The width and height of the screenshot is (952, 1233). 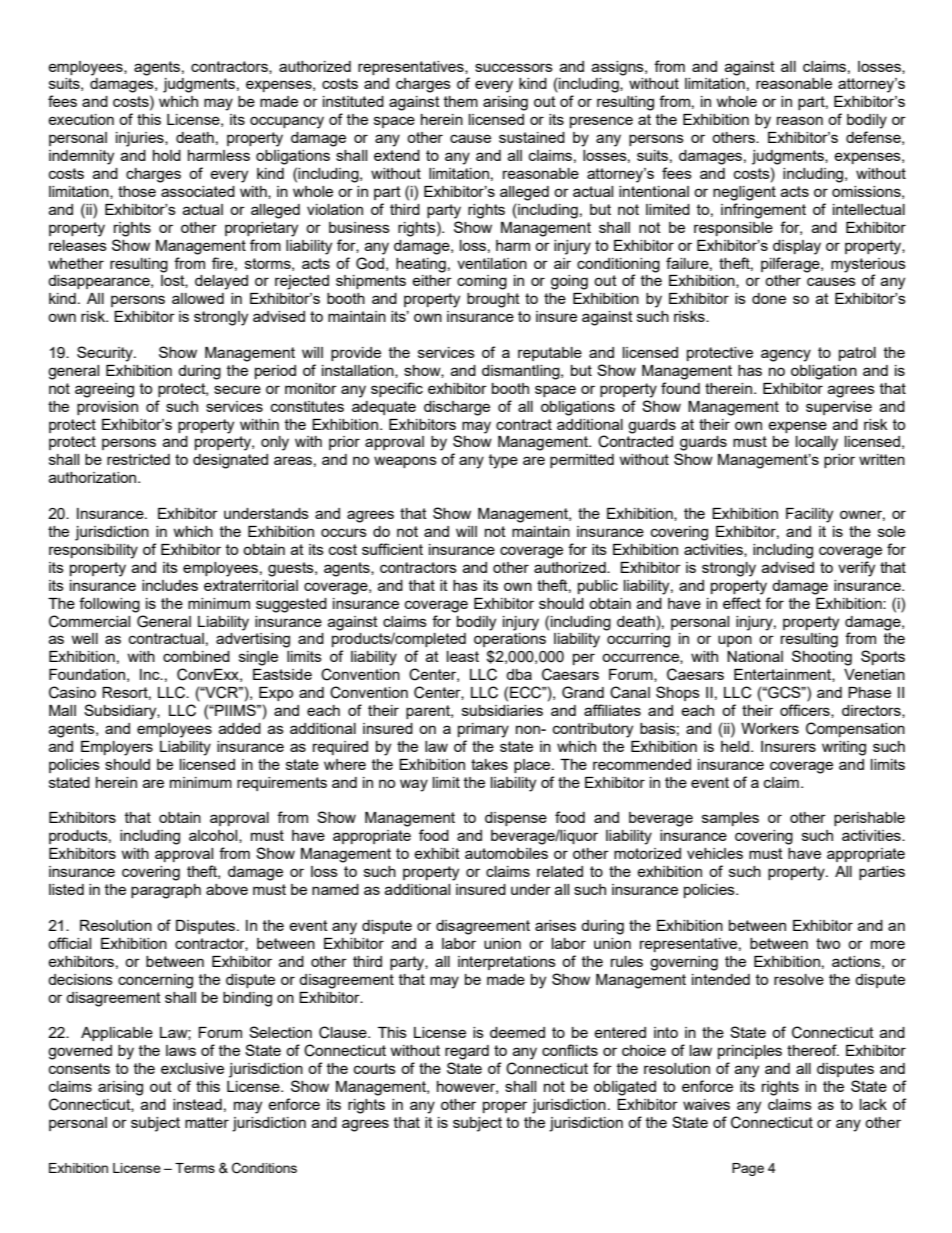 I want to click on locally, so click(x=817, y=443).
